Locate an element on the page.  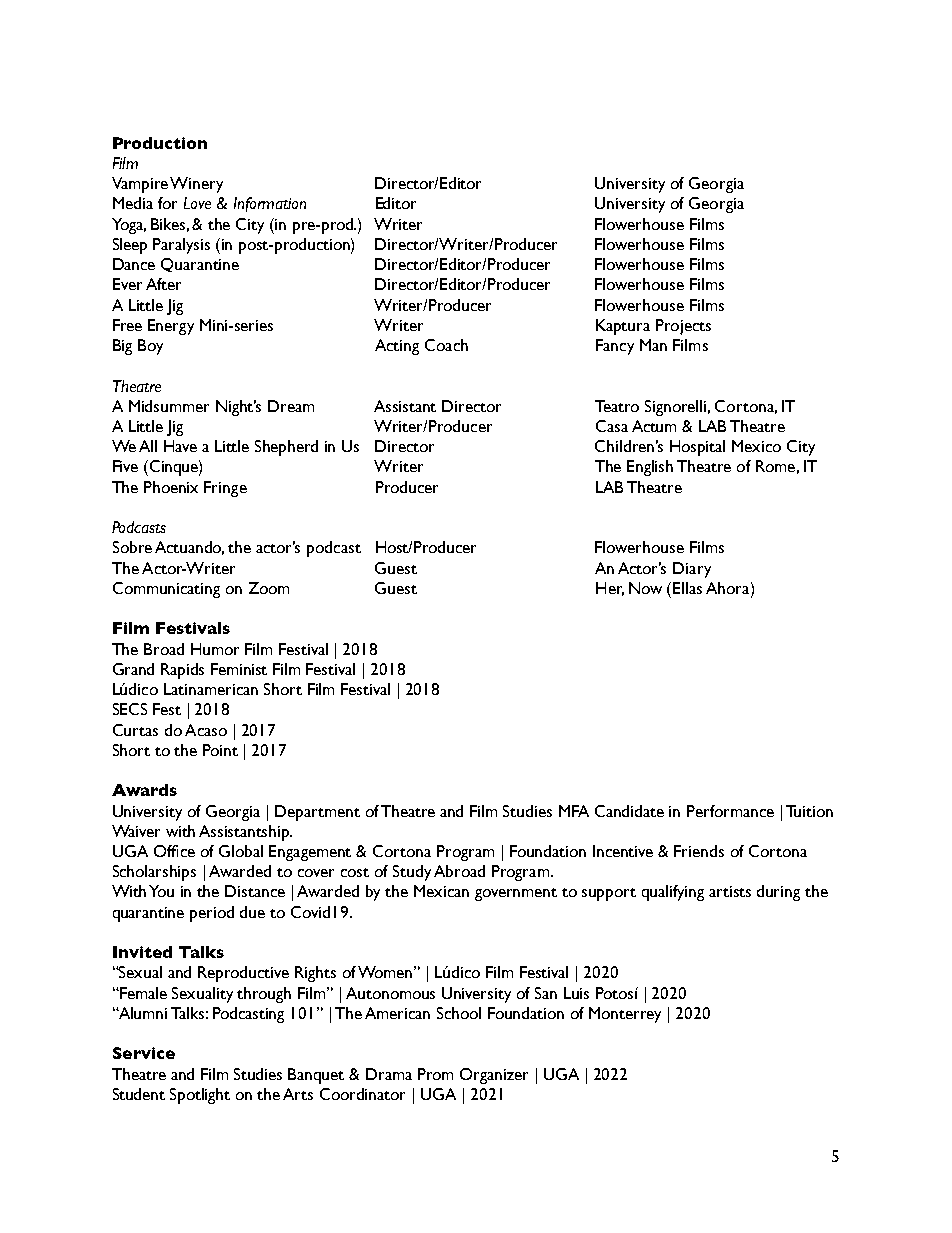
artists is located at coordinates (730, 891).
